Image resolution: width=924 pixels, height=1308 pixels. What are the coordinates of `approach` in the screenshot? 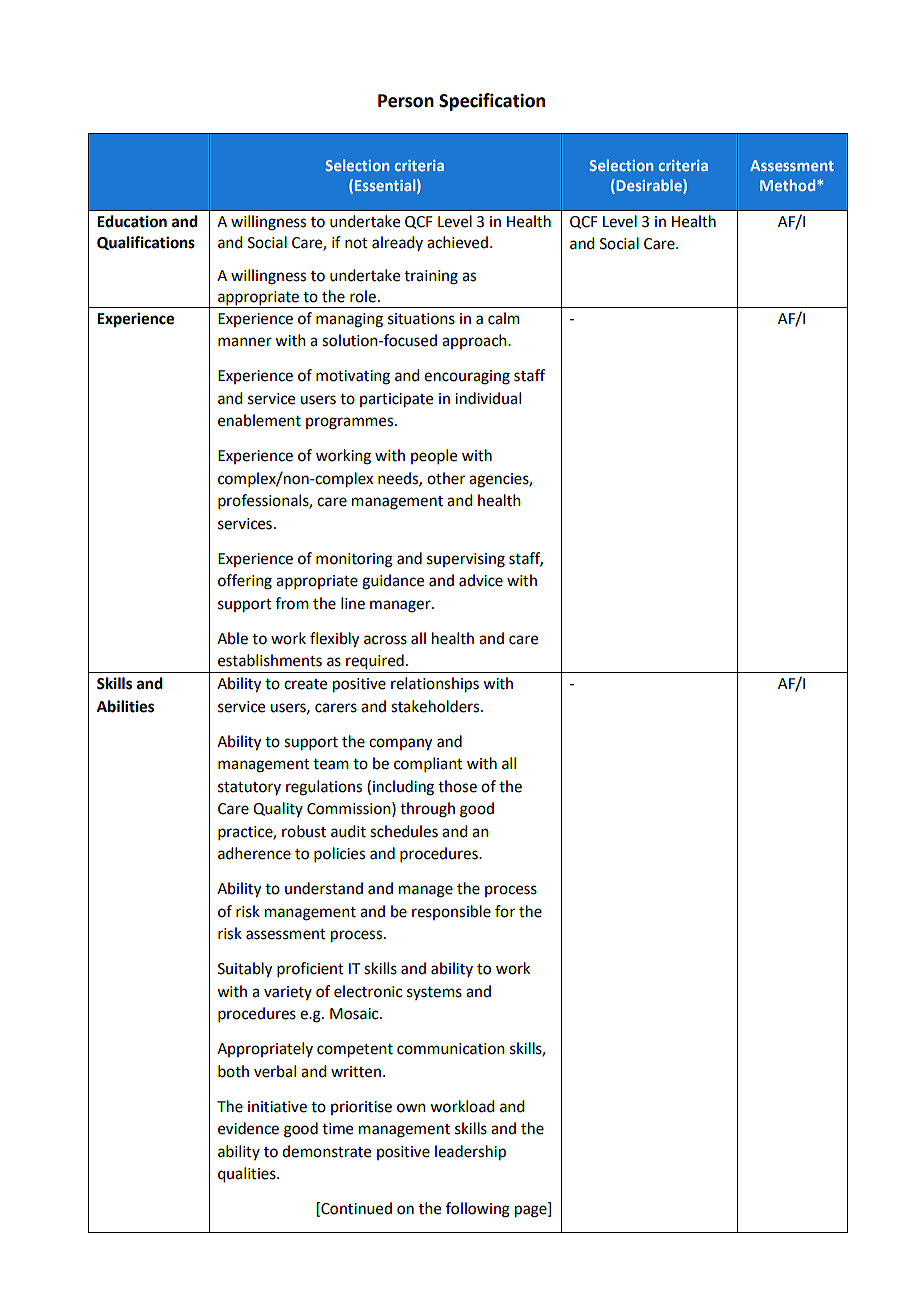 It's located at (475, 341).
